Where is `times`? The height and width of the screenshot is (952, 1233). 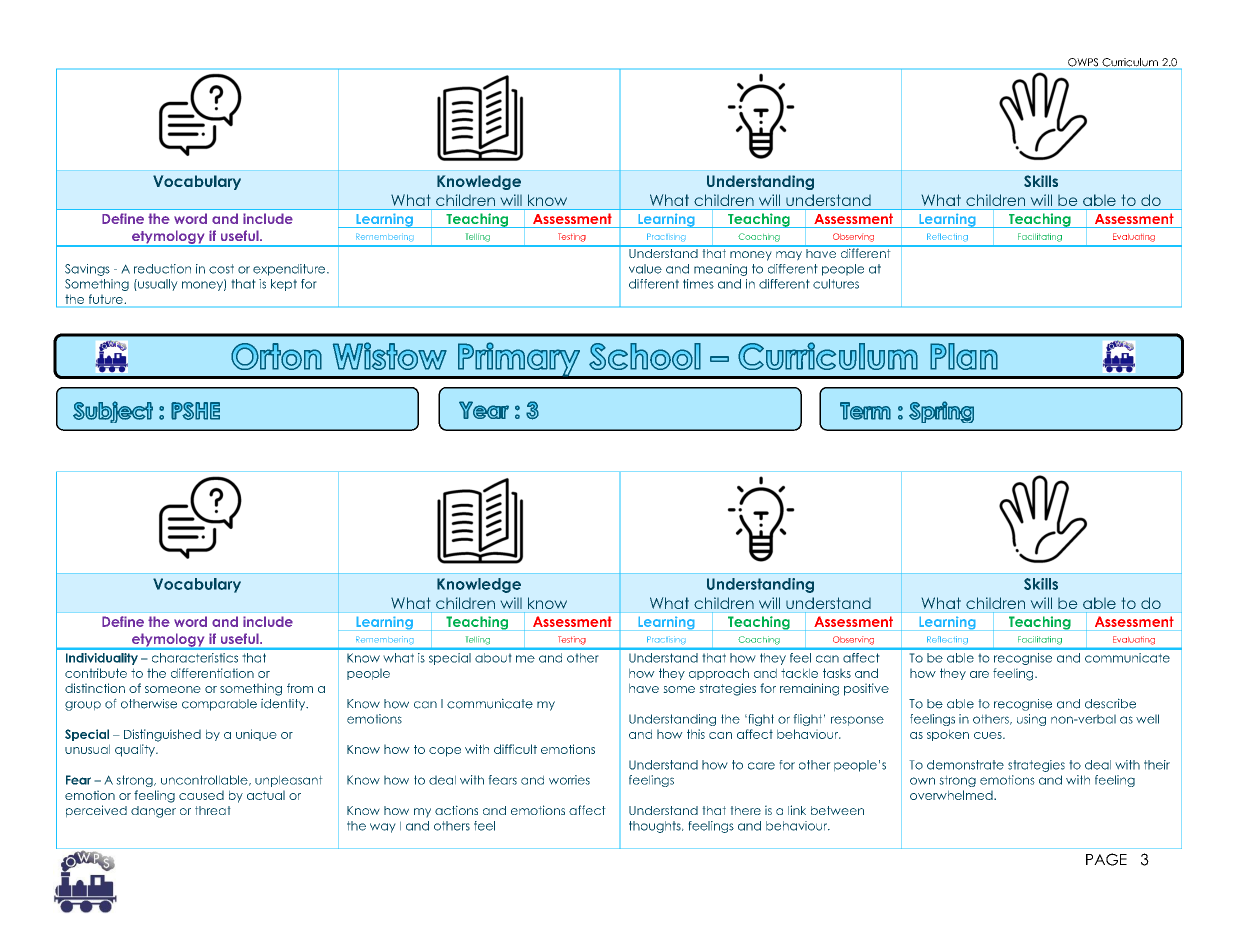 times is located at coordinates (698, 284).
